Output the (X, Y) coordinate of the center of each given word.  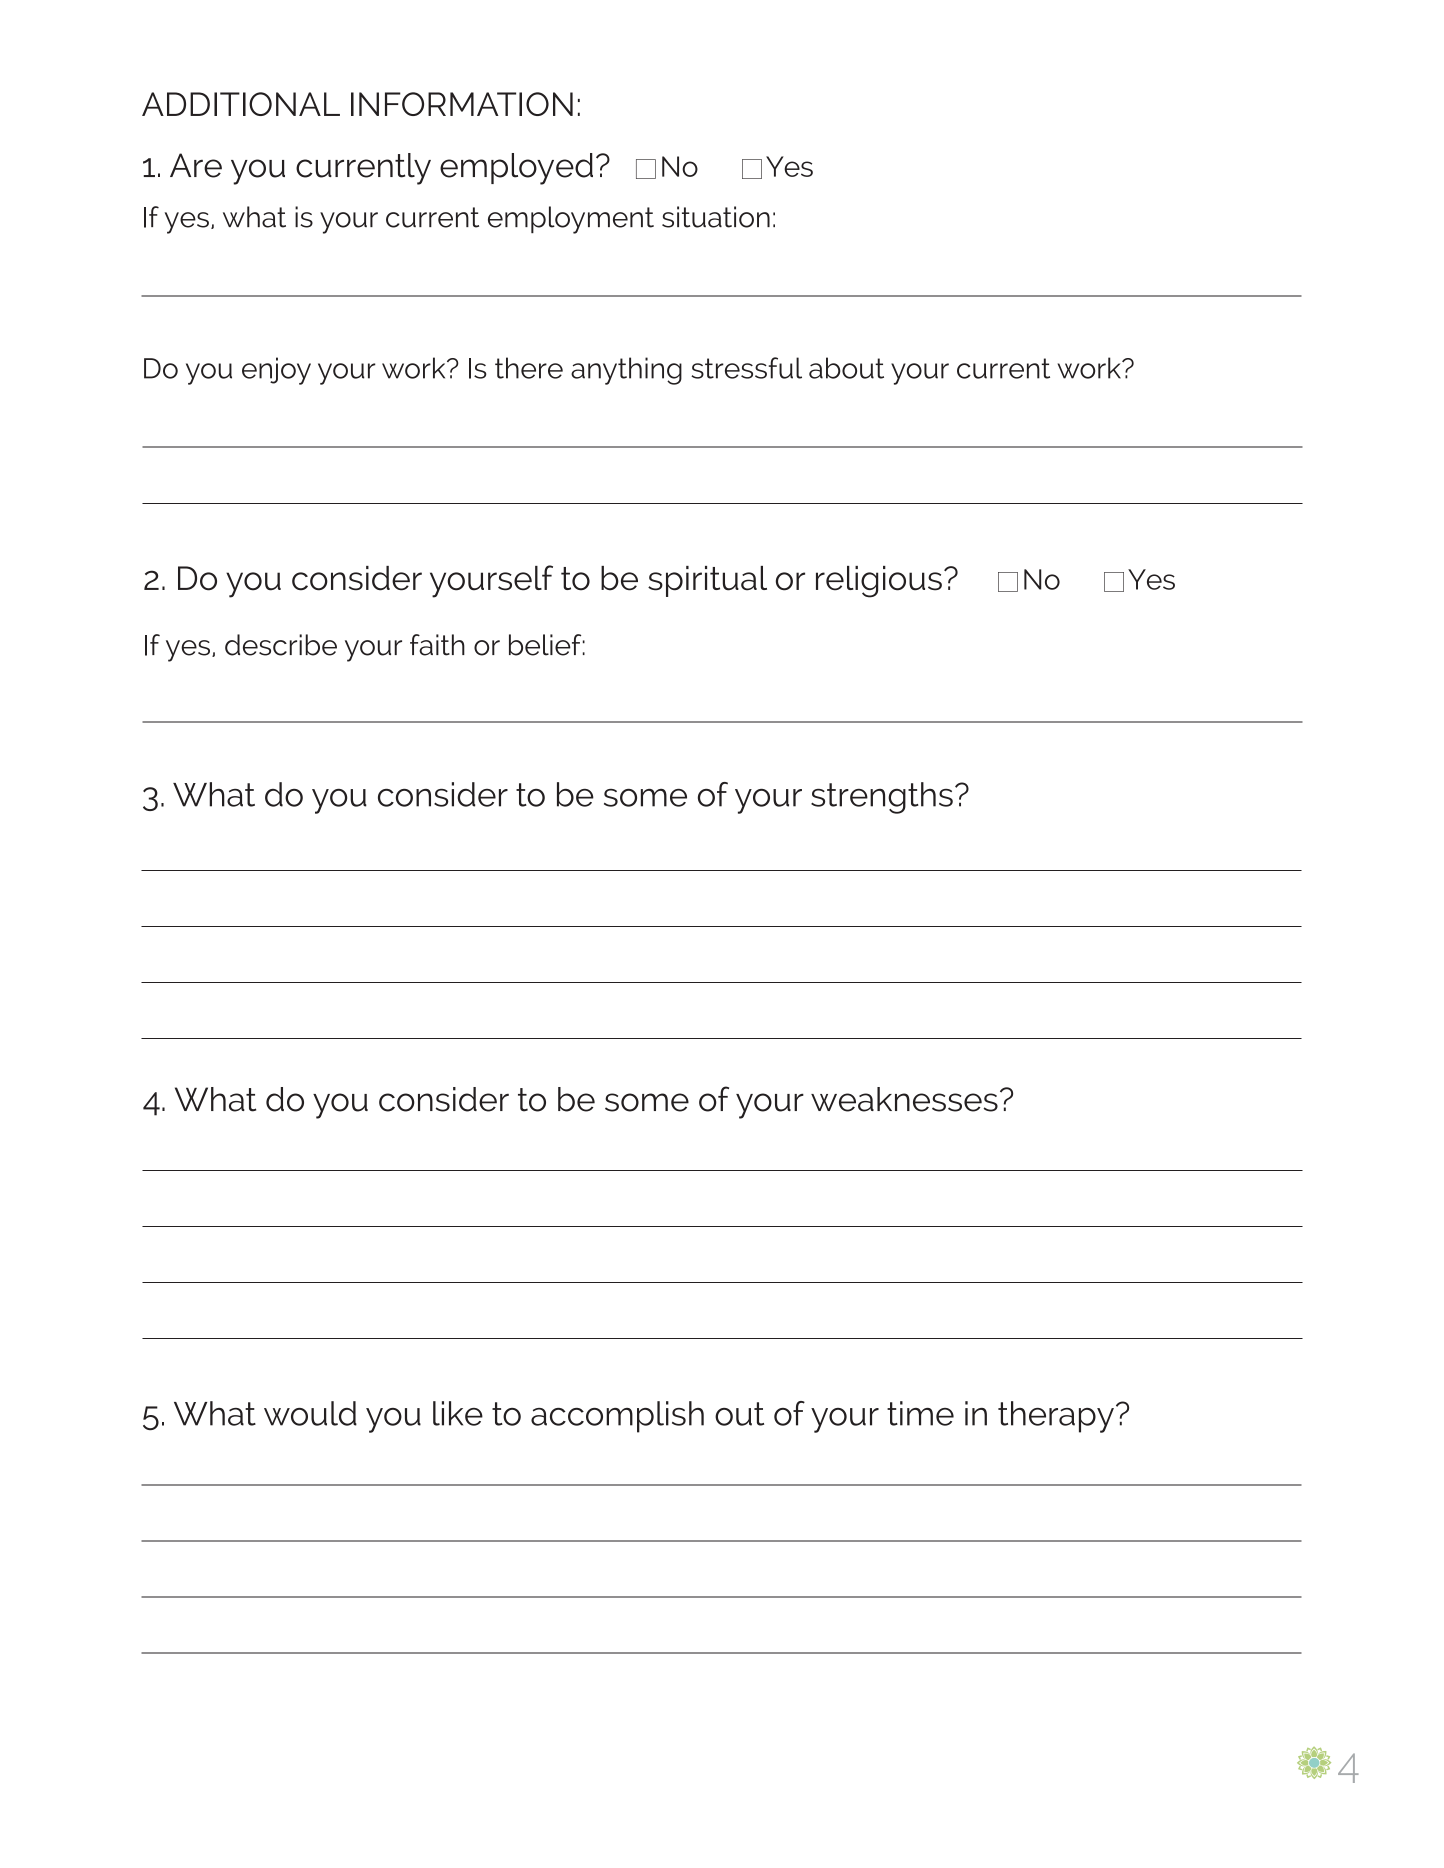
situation (716, 217)
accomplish (617, 1417)
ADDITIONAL (241, 104)
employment (571, 220)
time (920, 1413)
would (310, 1413)
